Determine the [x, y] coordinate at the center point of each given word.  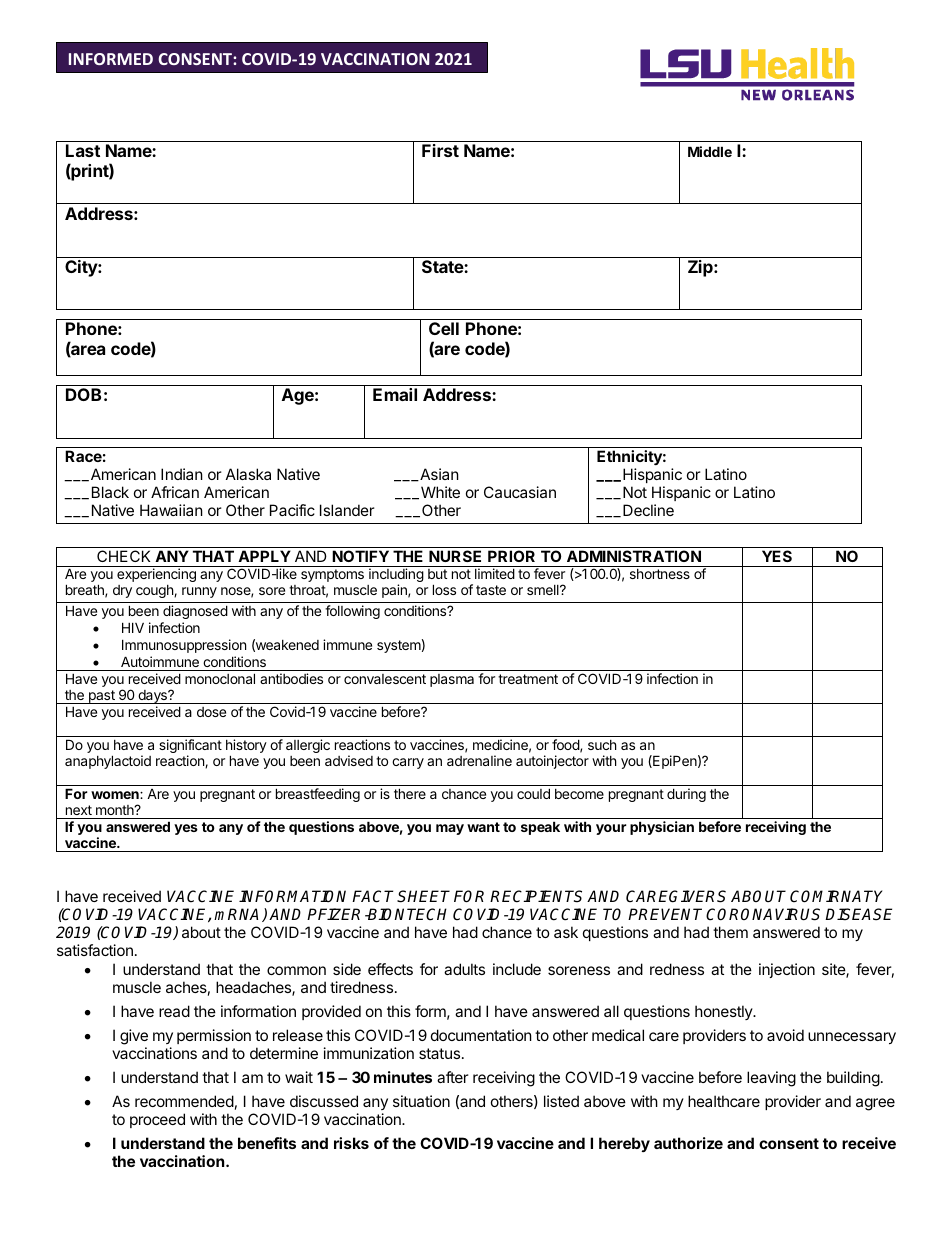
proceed [157, 1120]
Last [83, 150]
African [175, 492]
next [79, 810]
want [483, 827]
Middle [710, 151]
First [440, 150]
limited [495, 573]
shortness [660, 574]
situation [421, 1101]
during [686, 795]
